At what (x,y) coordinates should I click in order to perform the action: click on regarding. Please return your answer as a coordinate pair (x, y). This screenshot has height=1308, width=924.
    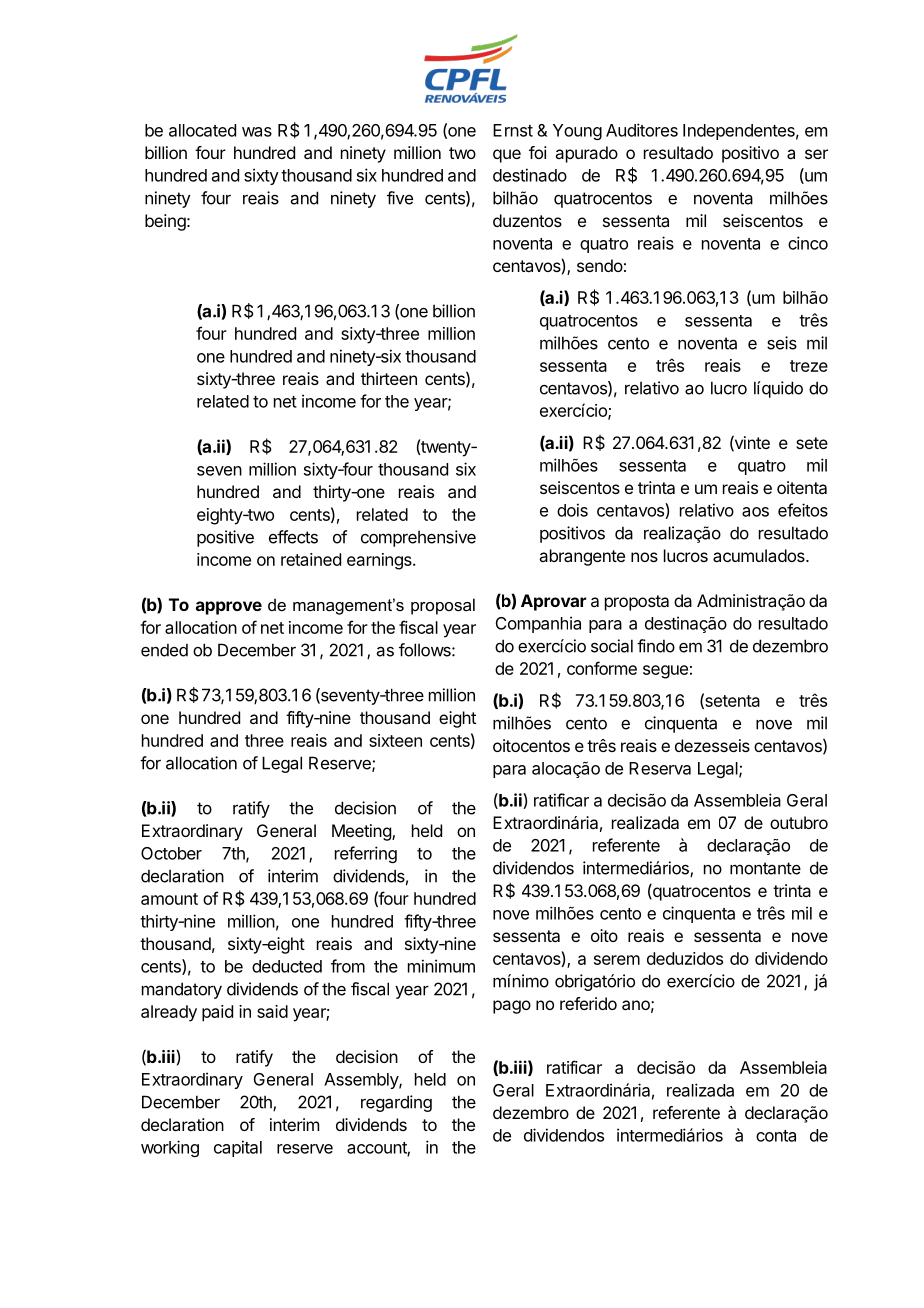
    Looking at the image, I should click on (396, 1103).
